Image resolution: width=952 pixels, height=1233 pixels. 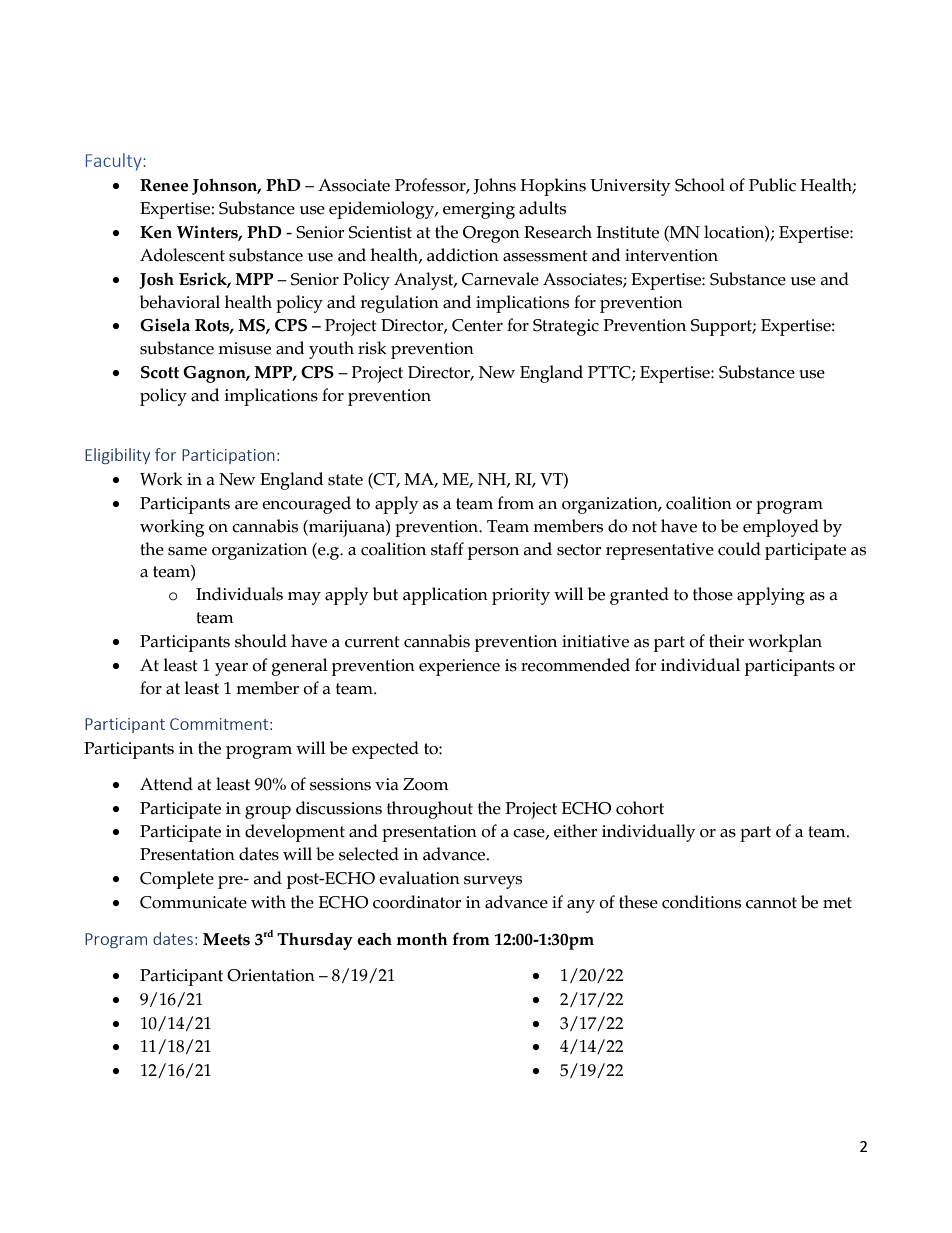 I want to click on could, so click(x=739, y=549).
